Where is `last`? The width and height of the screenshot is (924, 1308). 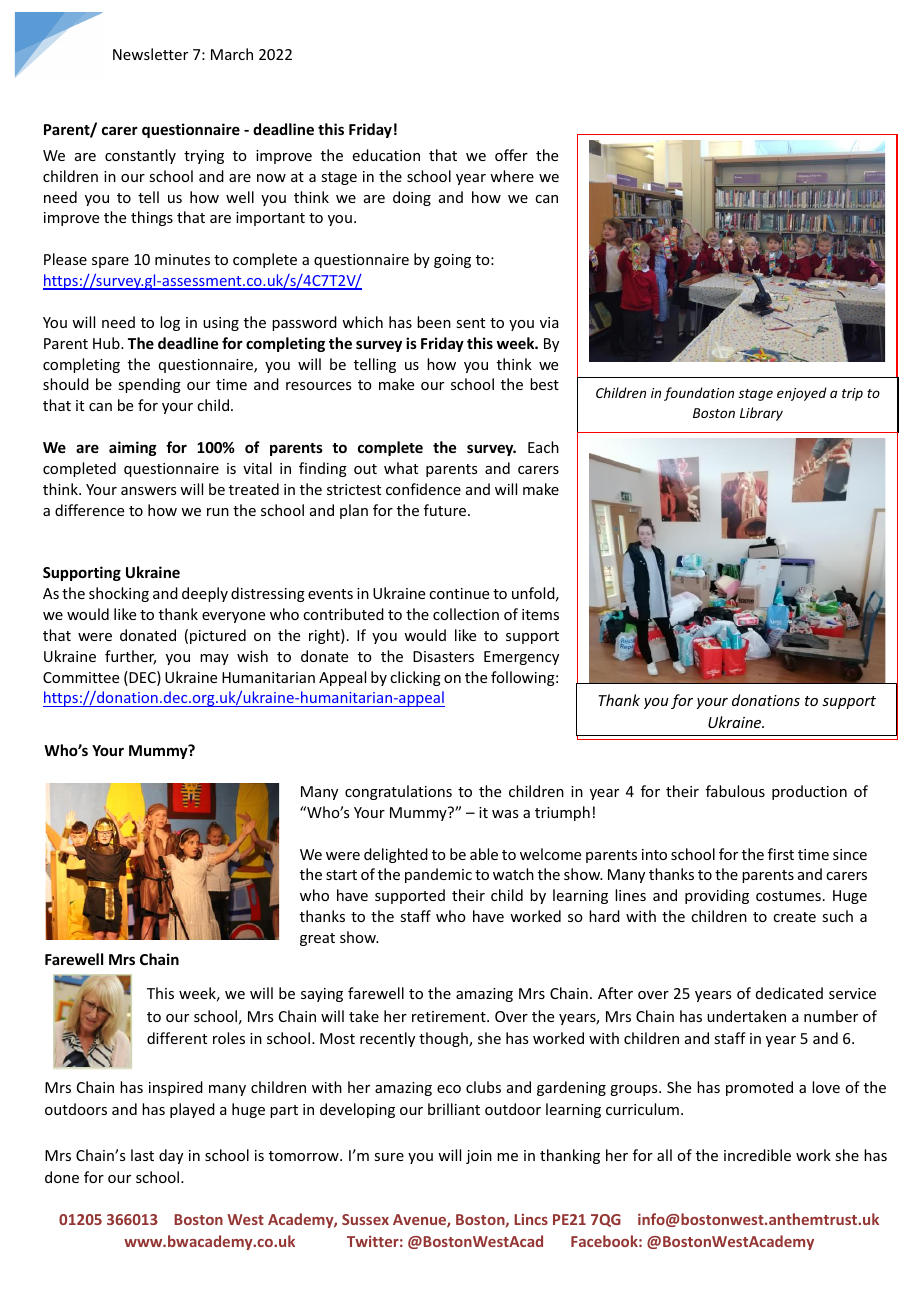 last is located at coordinates (142, 1155).
